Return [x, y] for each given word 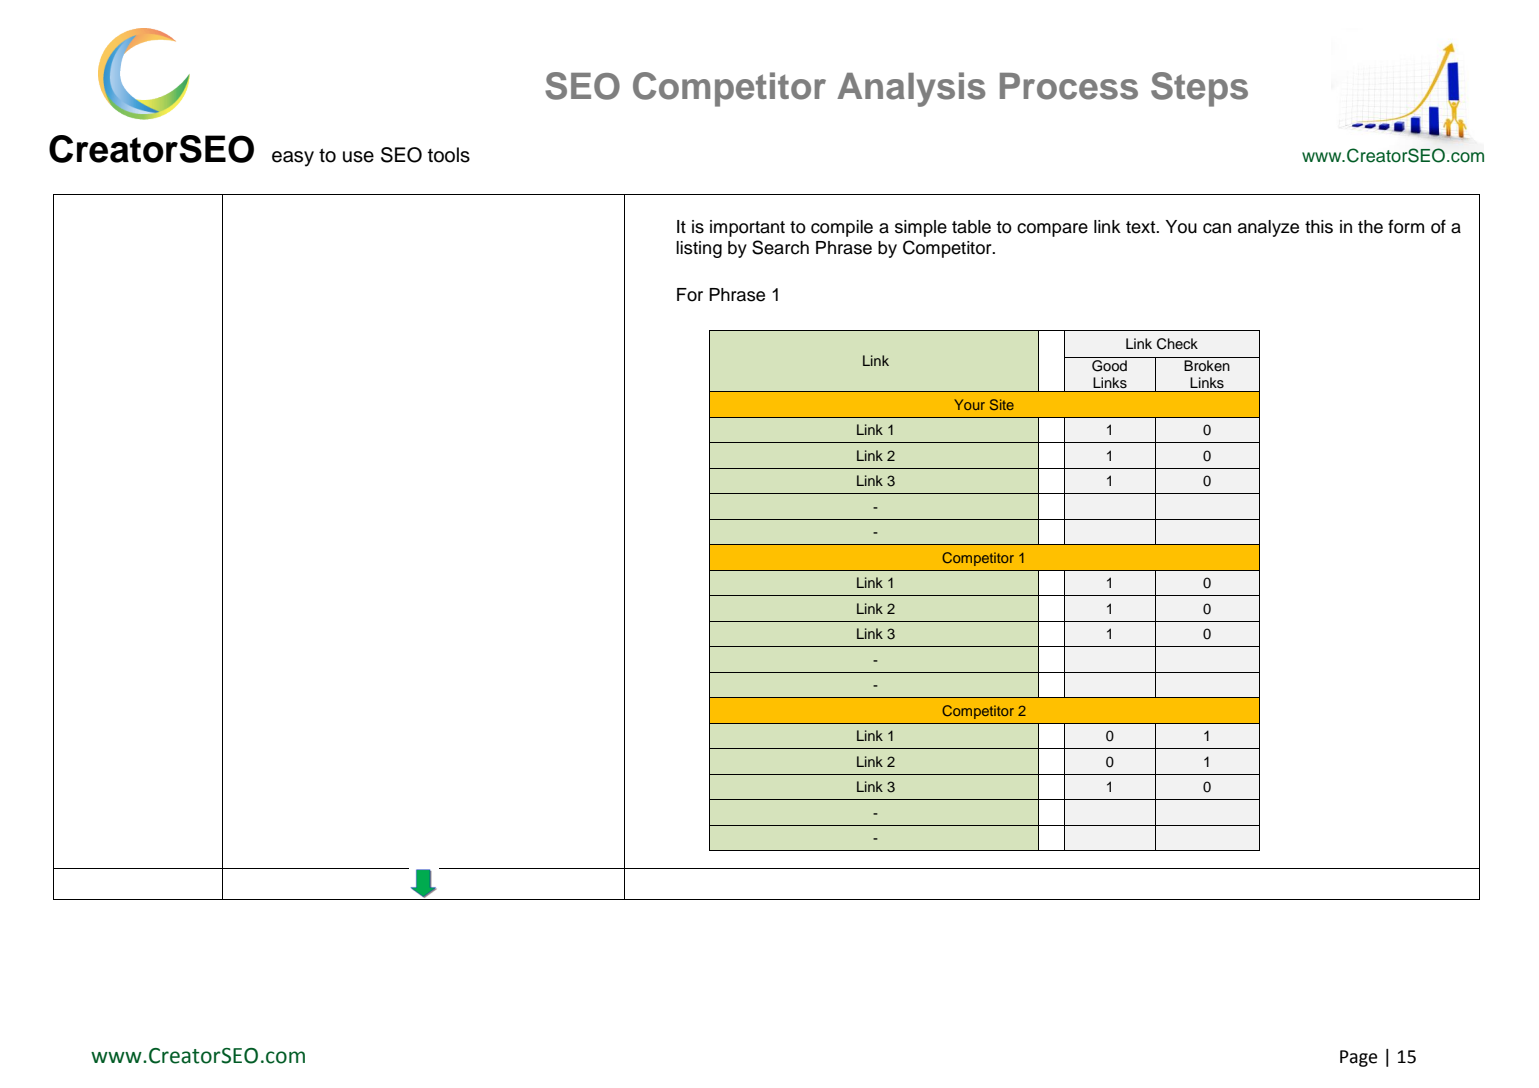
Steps [1199, 89]
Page [1358, 1058]
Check [1177, 344]
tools [449, 155]
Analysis [911, 89]
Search [780, 247]
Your [969, 404]
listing [699, 249]
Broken [1207, 366]
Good [1109, 366]
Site [1002, 404]
